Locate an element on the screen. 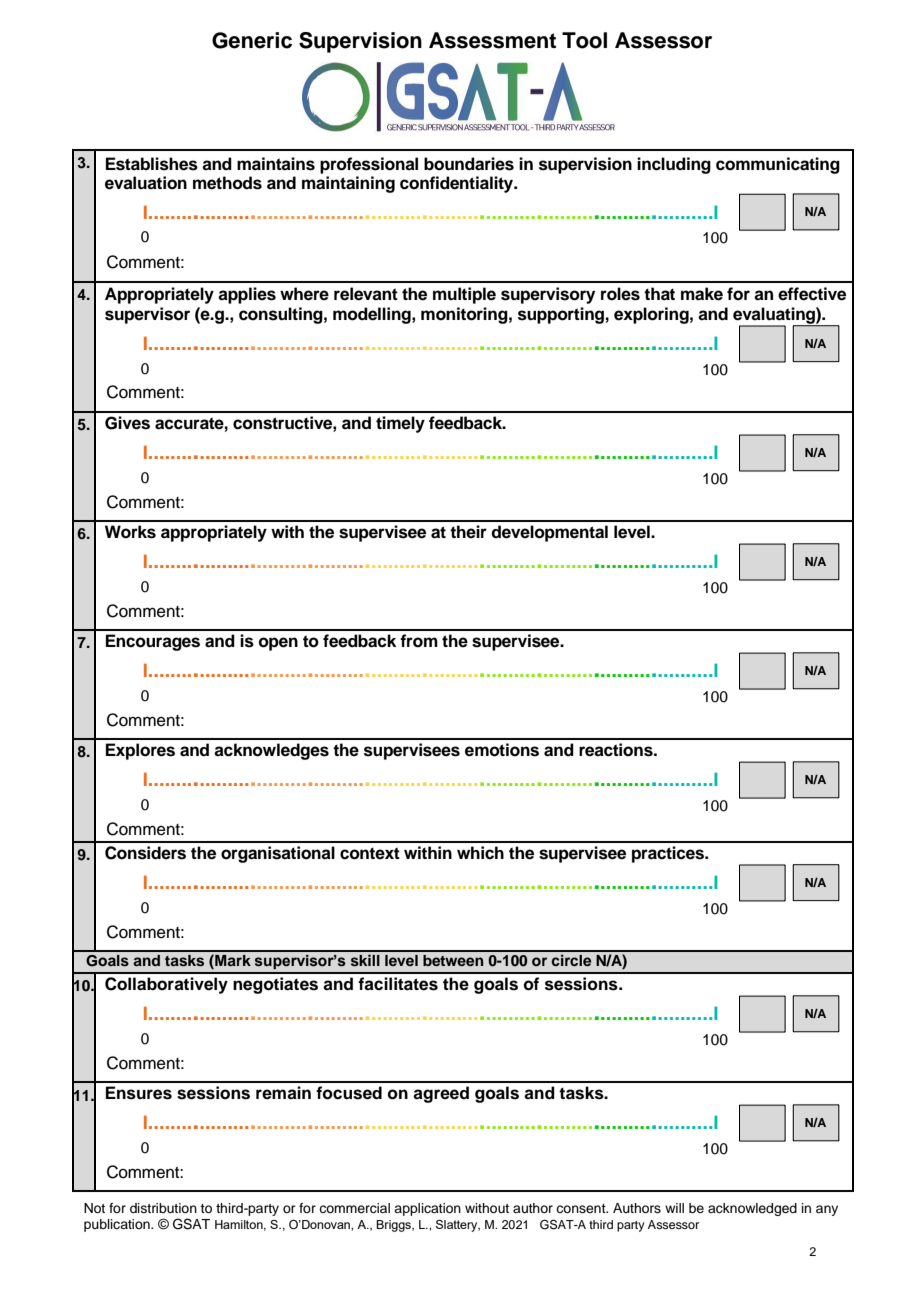 The height and width of the screenshot is (1307, 924). timely is located at coordinates (400, 424).
